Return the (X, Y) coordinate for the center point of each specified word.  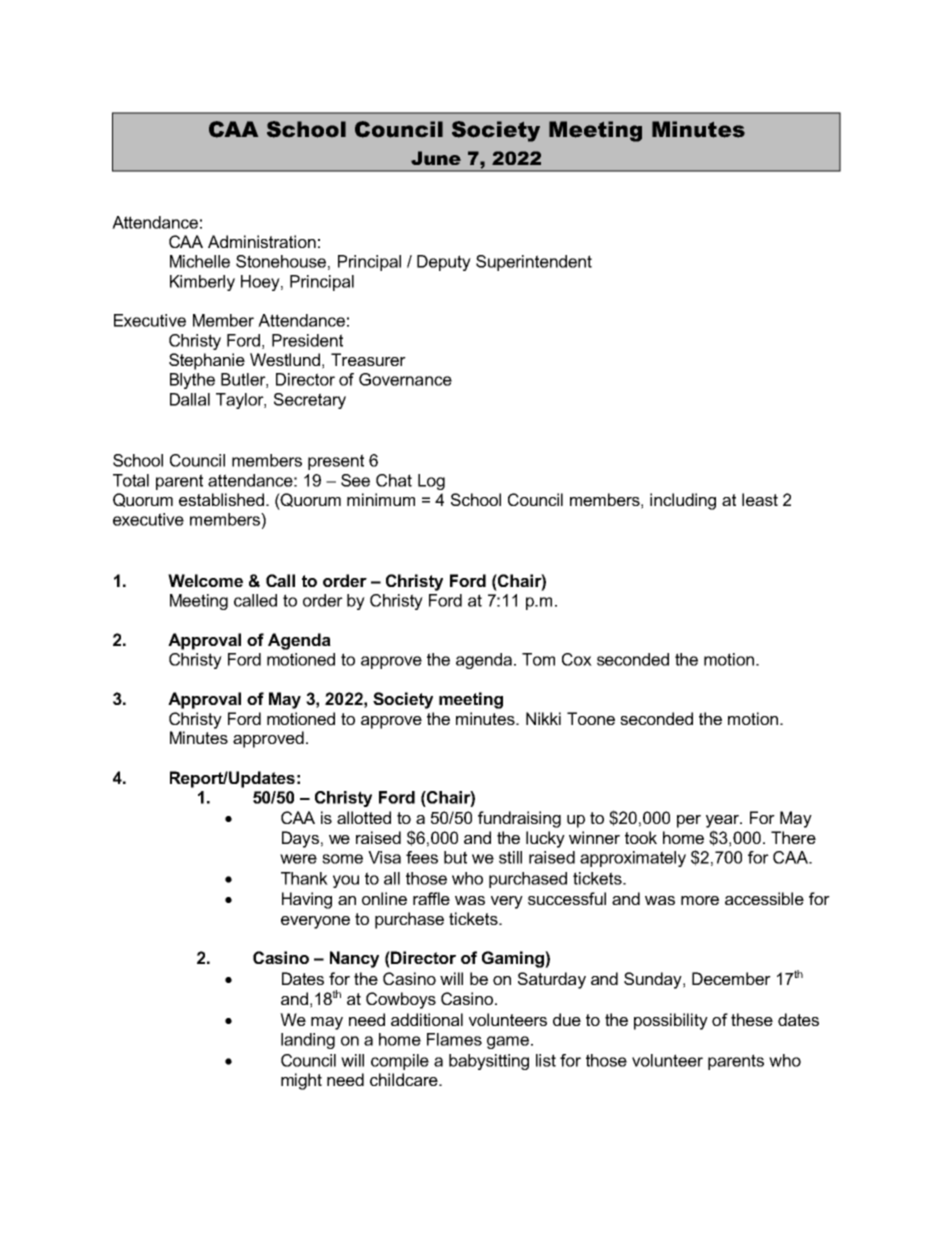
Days (300, 839)
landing (308, 1041)
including (683, 501)
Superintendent (534, 263)
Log (431, 482)
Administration (262, 241)
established (223, 499)
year (724, 821)
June (436, 158)
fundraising (519, 819)
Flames (454, 1039)
